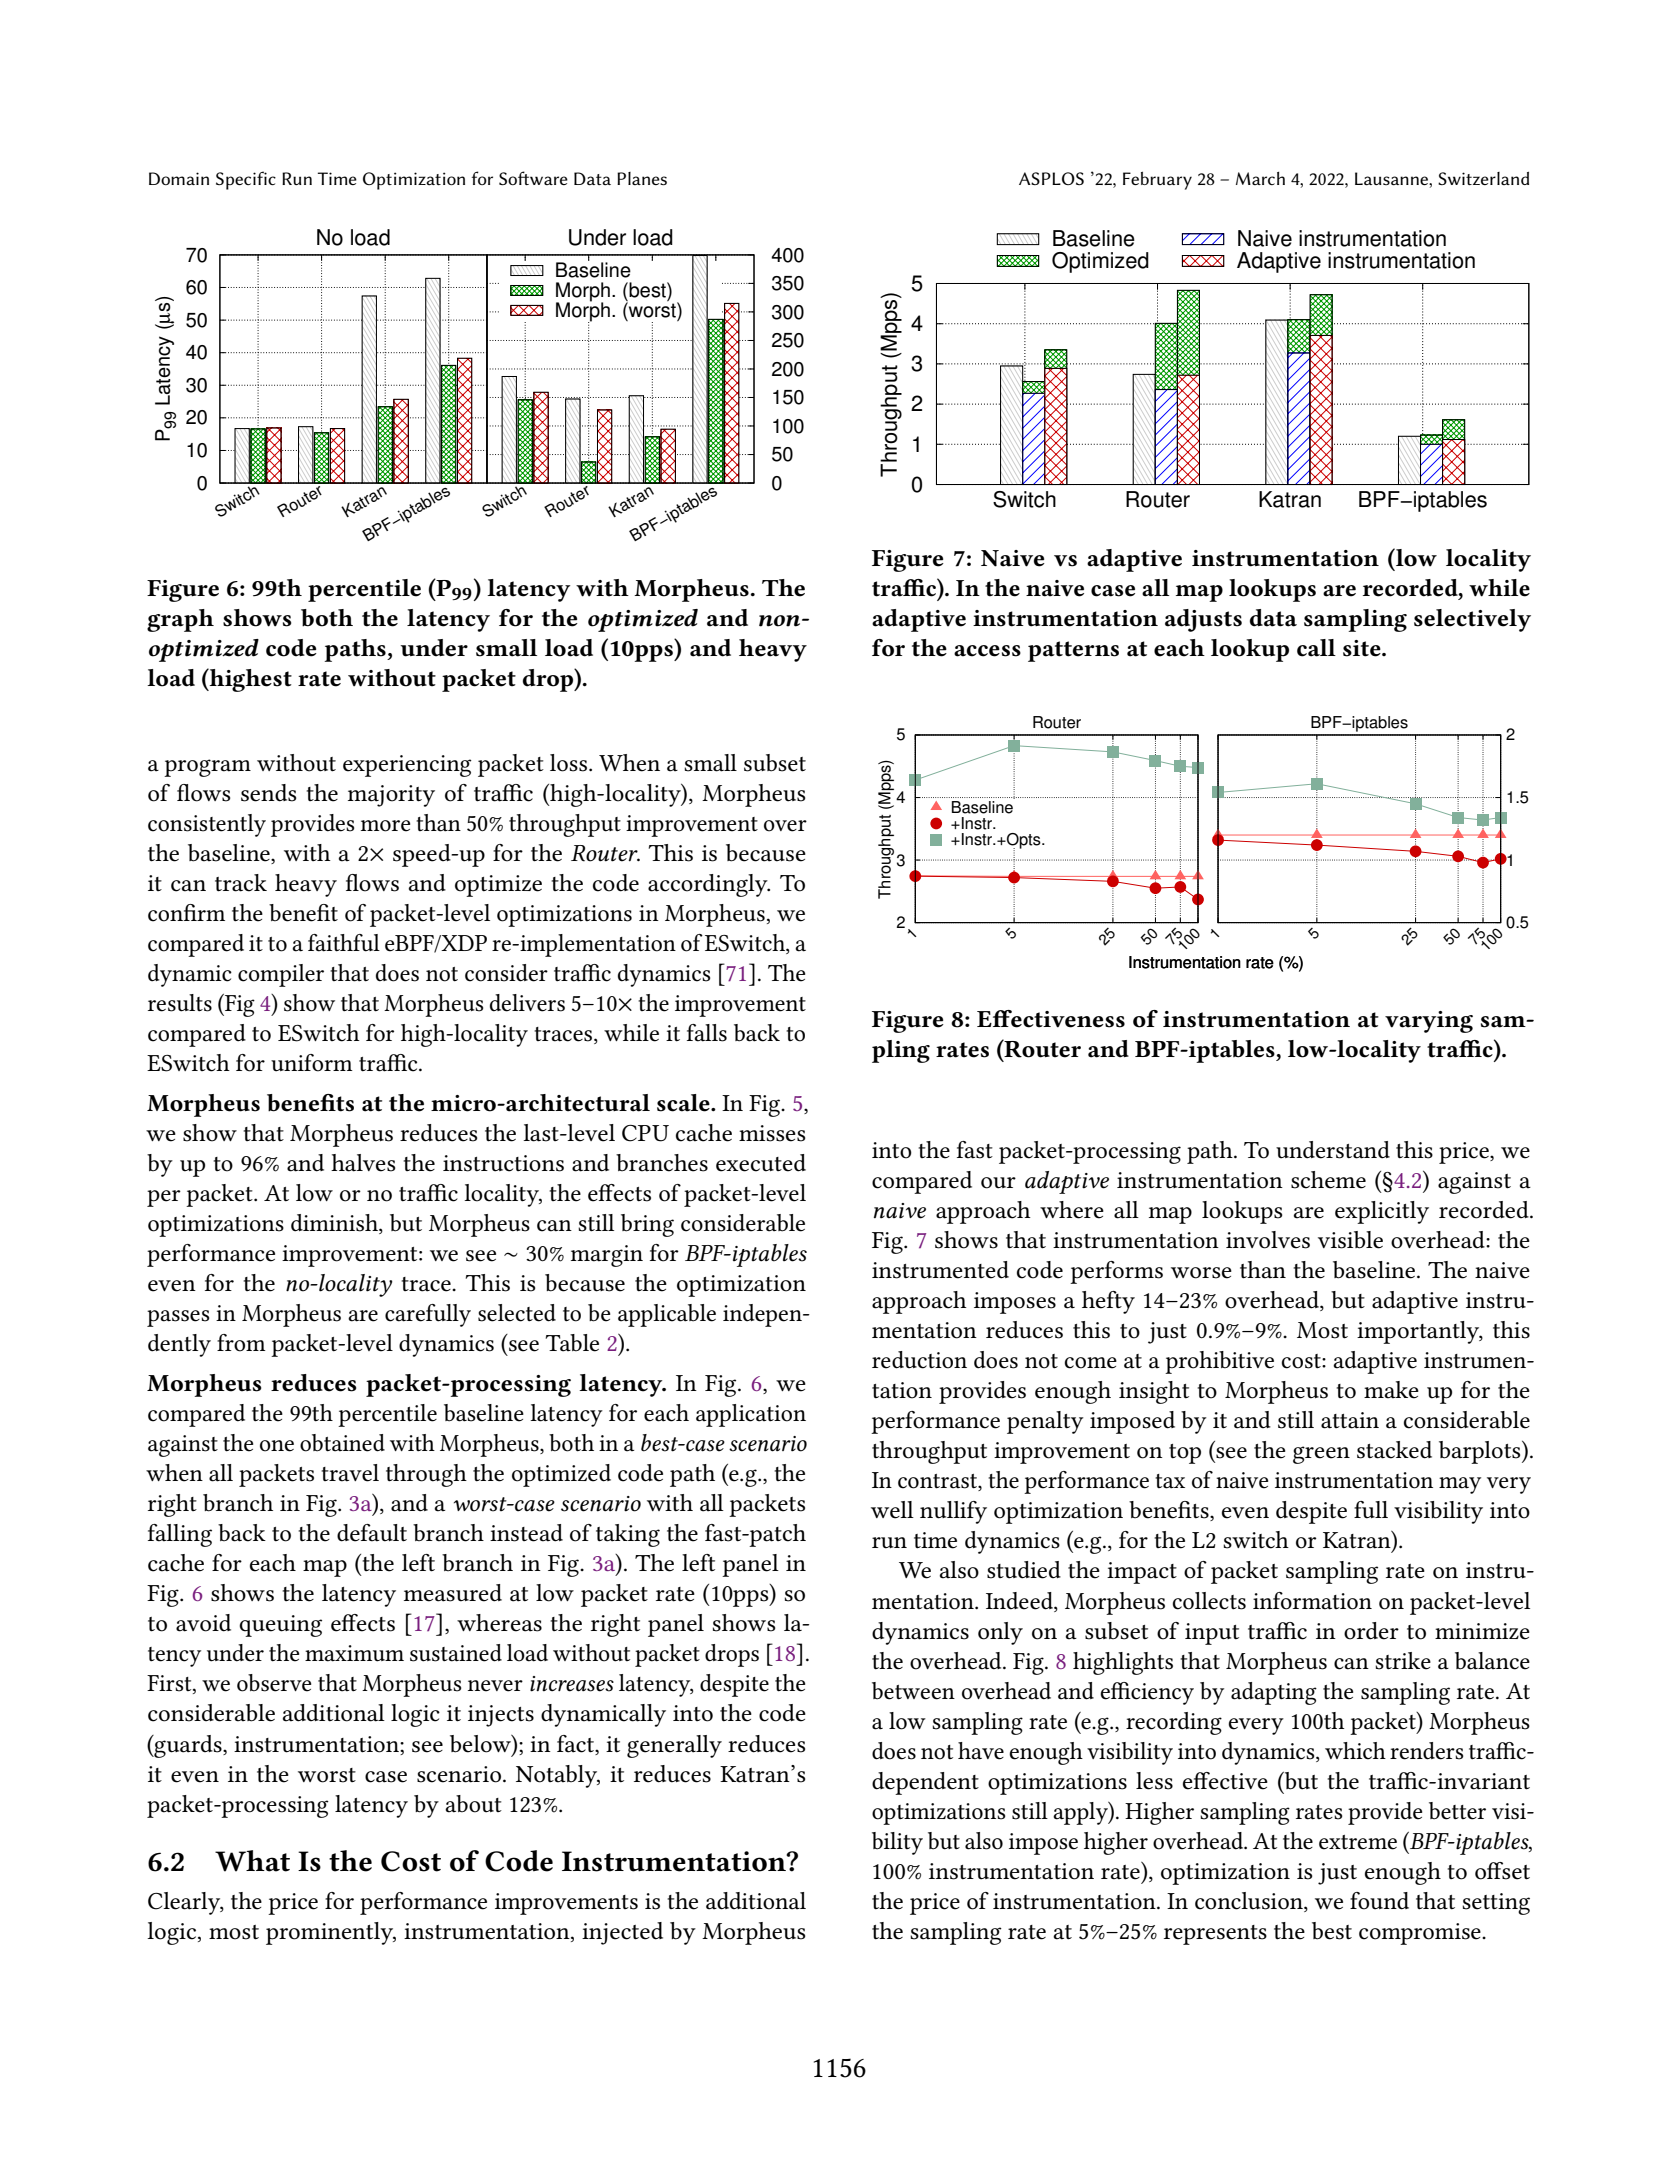 This screenshot has height=2171, width=1678. What do you see at coordinates (331, 1933) in the screenshot?
I see `prominently` at bounding box center [331, 1933].
